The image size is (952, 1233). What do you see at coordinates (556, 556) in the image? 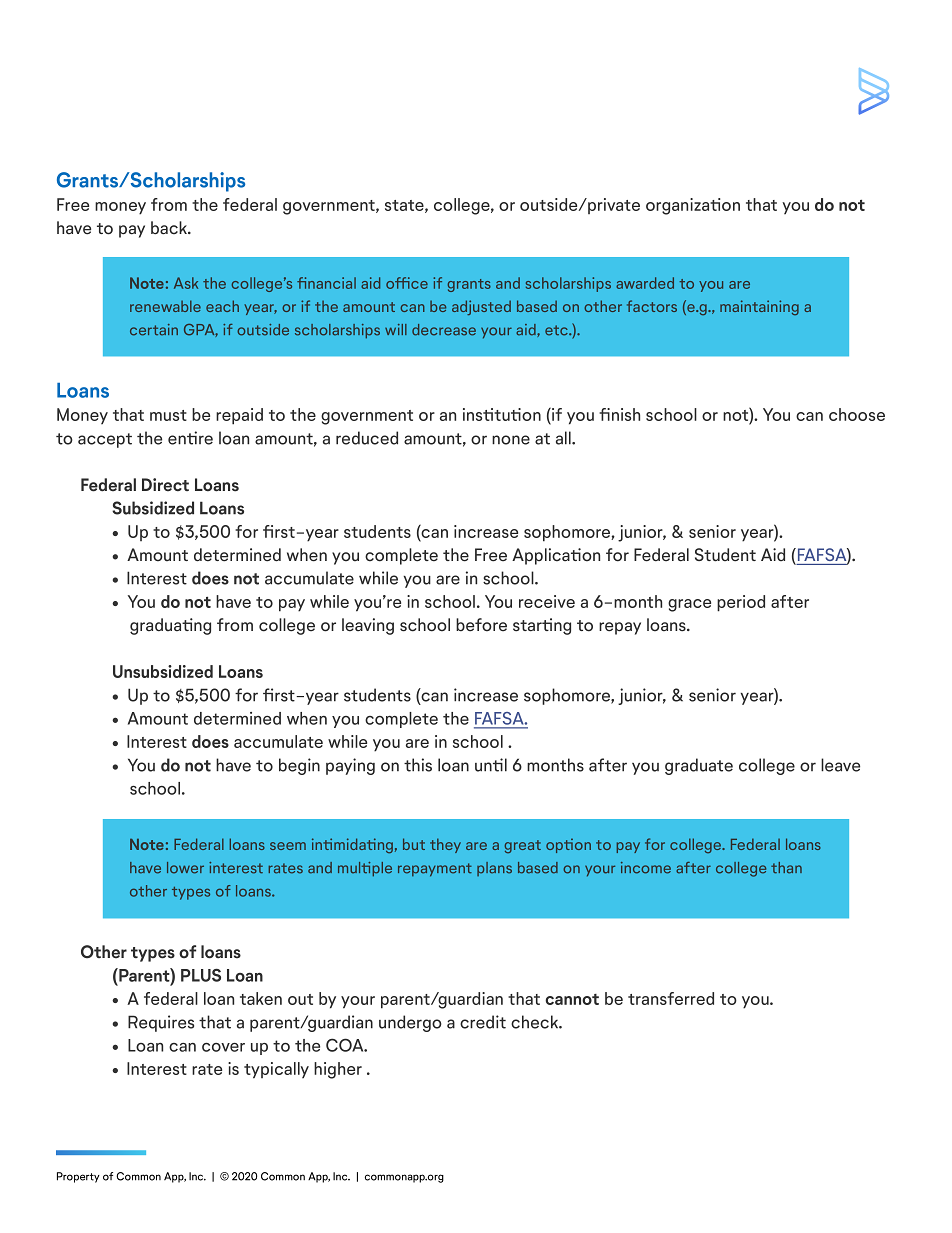
I see `Application` at bounding box center [556, 556].
